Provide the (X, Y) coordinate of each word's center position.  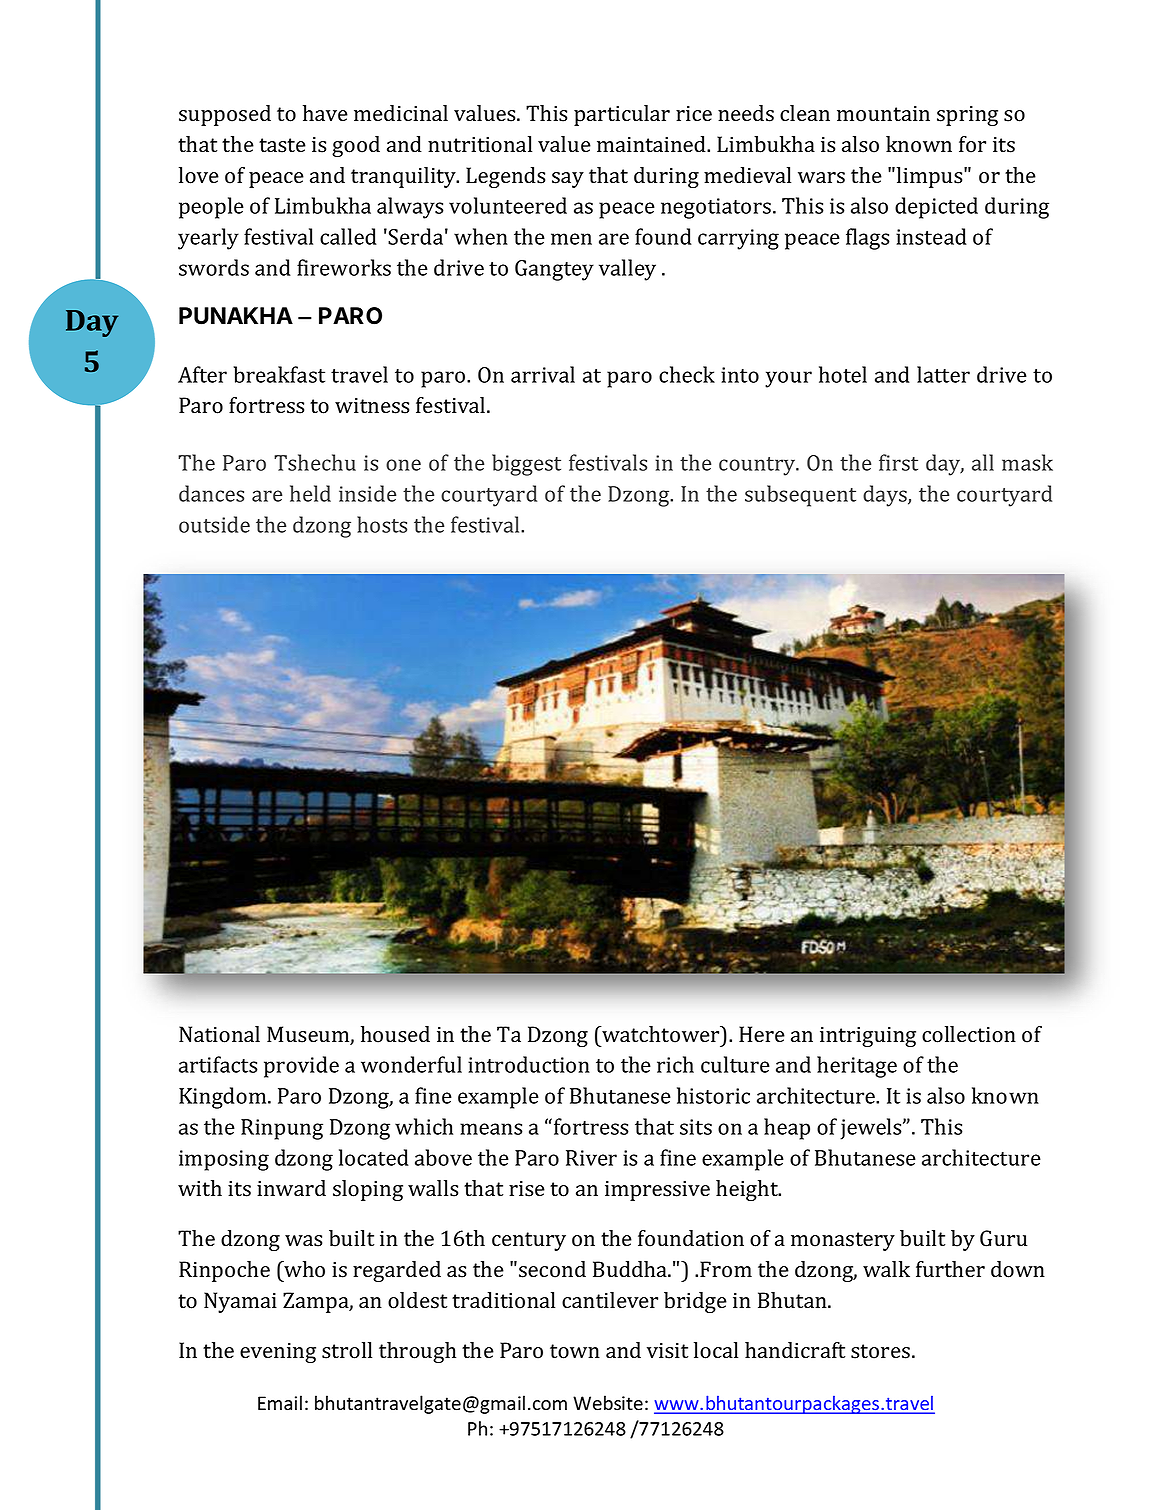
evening (278, 1353)
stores (880, 1351)
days (886, 496)
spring (967, 116)
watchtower (661, 1034)
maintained (652, 144)
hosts (382, 524)
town (575, 1351)
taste (282, 145)
